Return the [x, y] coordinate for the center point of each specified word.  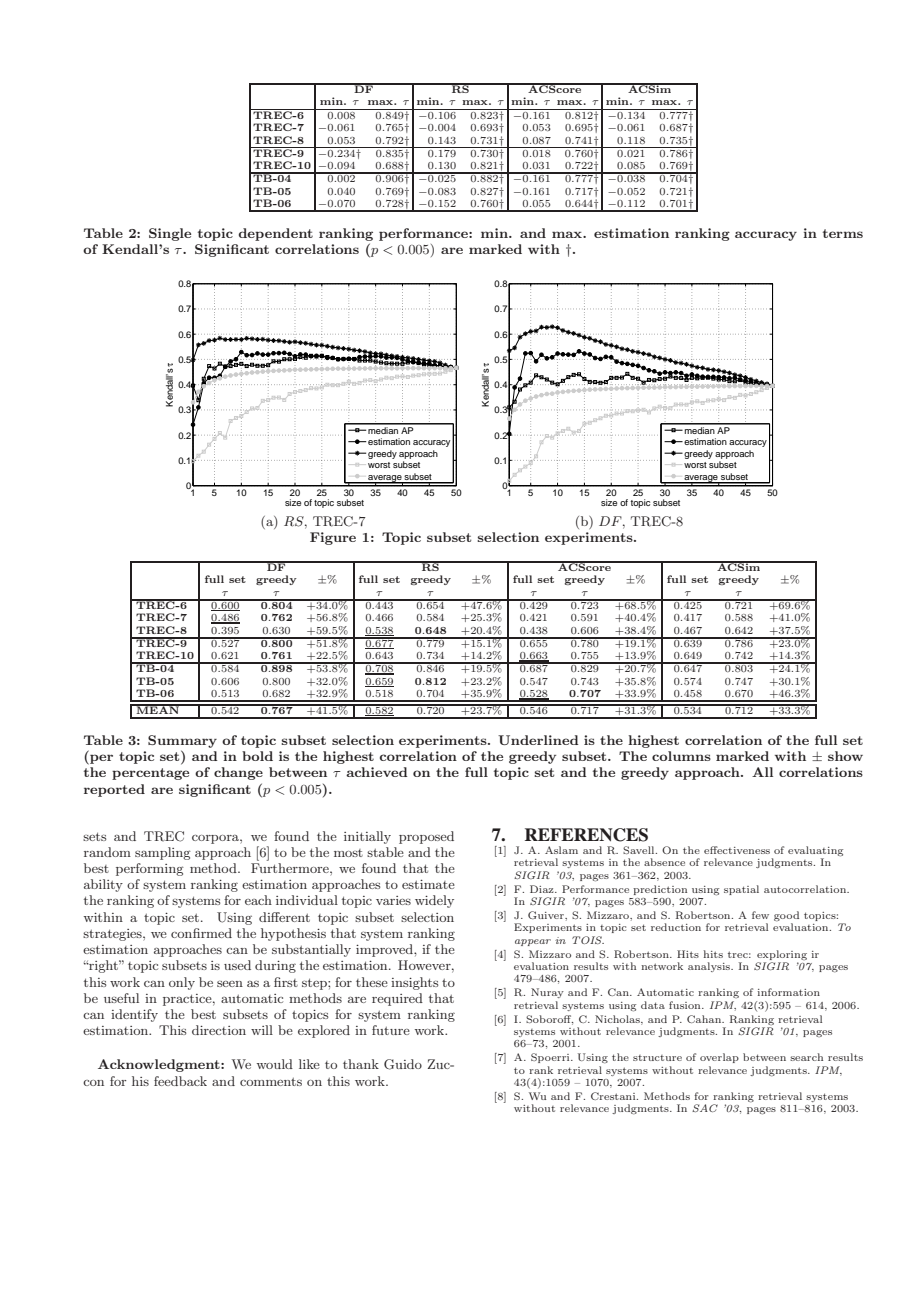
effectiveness [737, 850]
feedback [180, 1081]
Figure [333, 538]
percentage [150, 774]
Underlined [538, 740]
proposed [426, 837]
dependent [276, 234]
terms [843, 233]
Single [170, 234]
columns [681, 756]
